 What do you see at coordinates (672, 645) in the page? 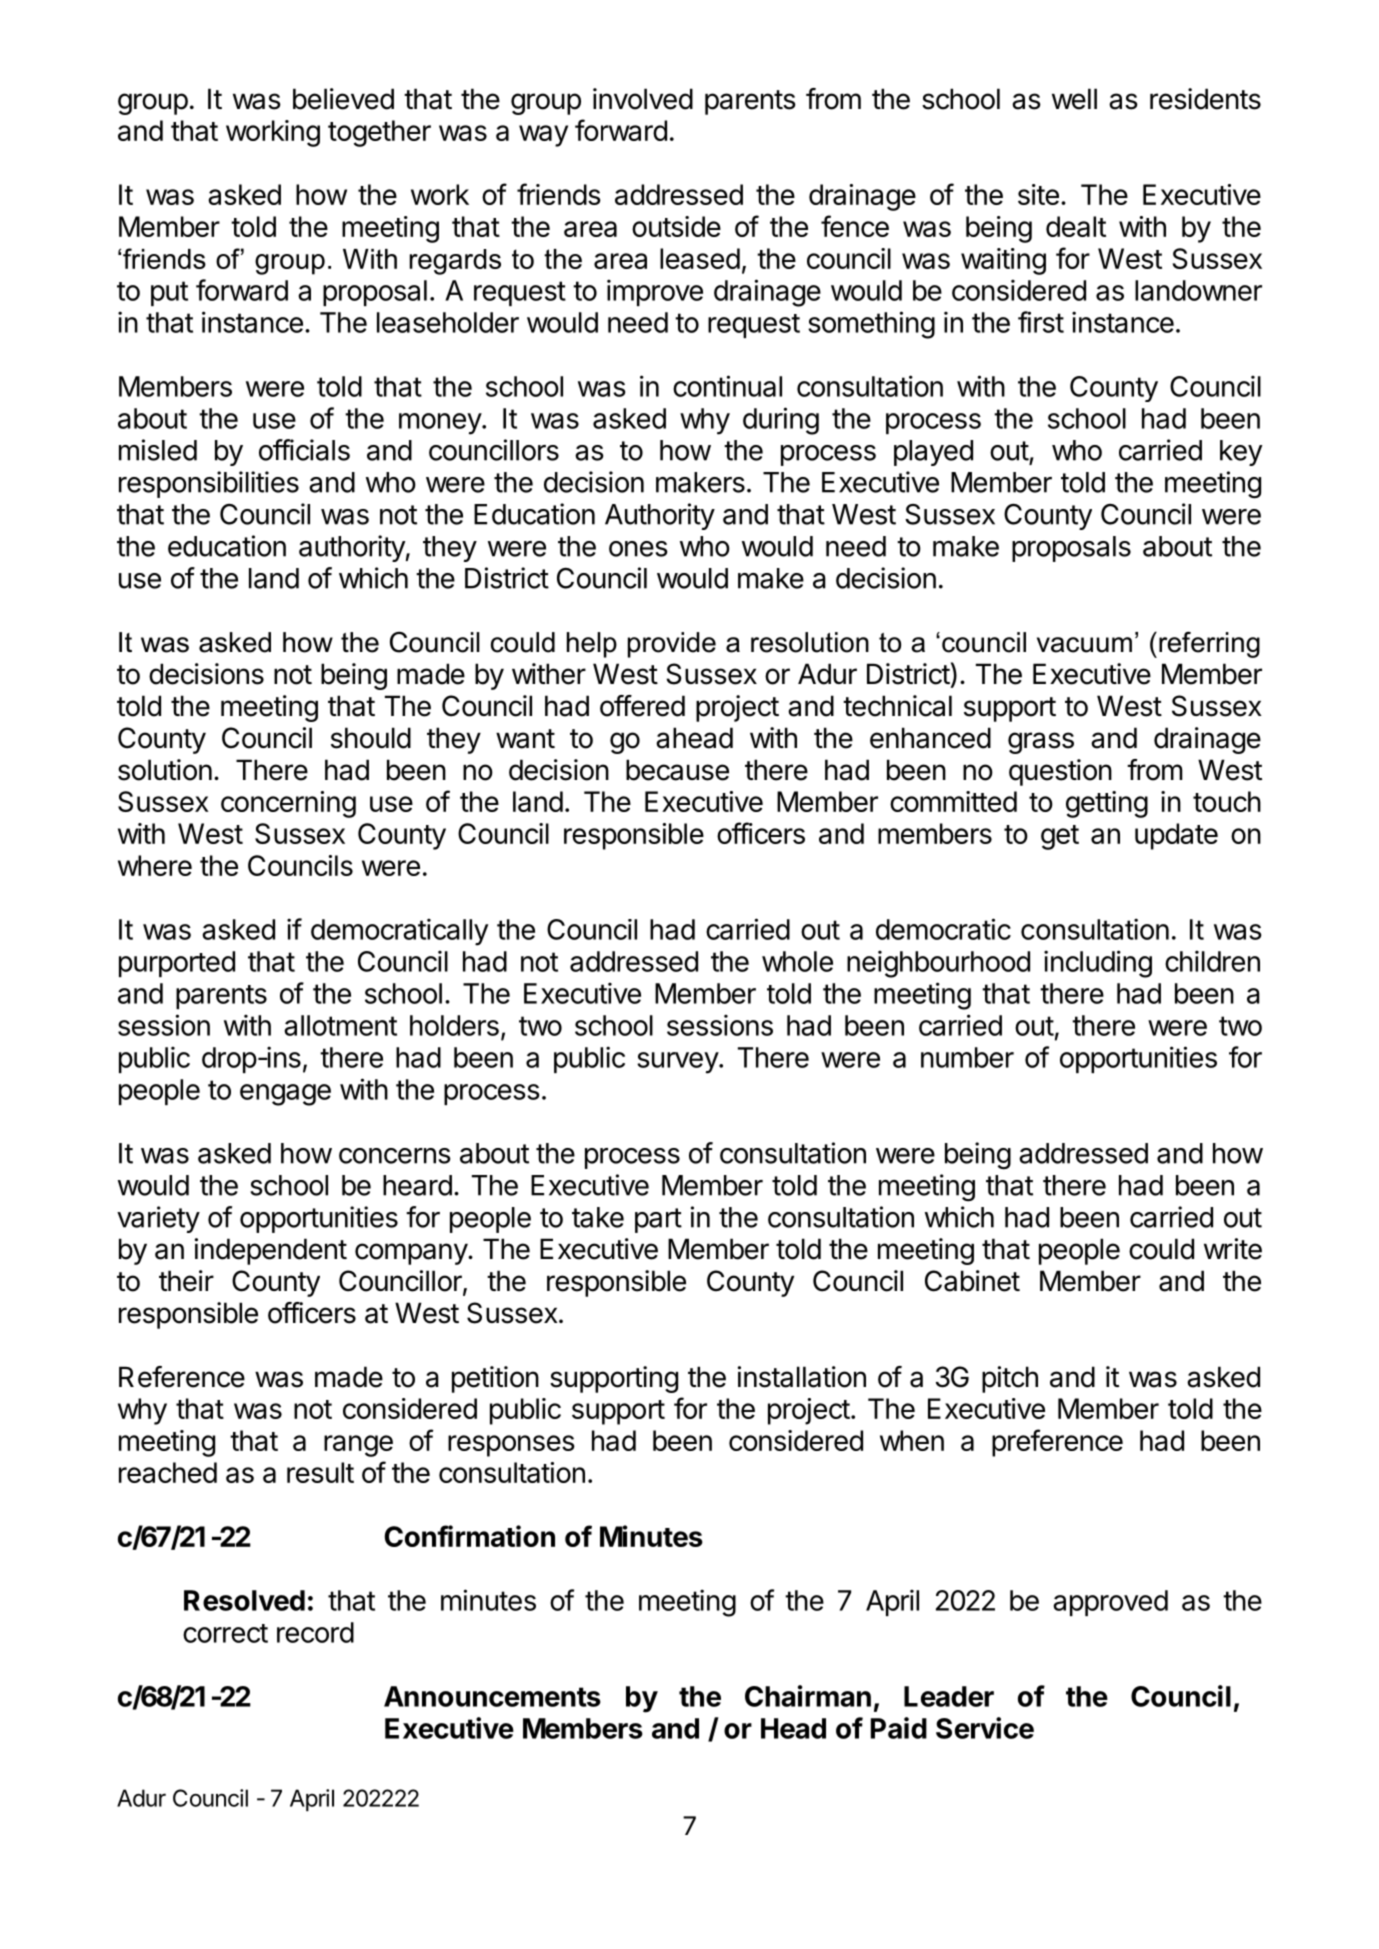
I see `provide` at bounding box center [672, 645].
